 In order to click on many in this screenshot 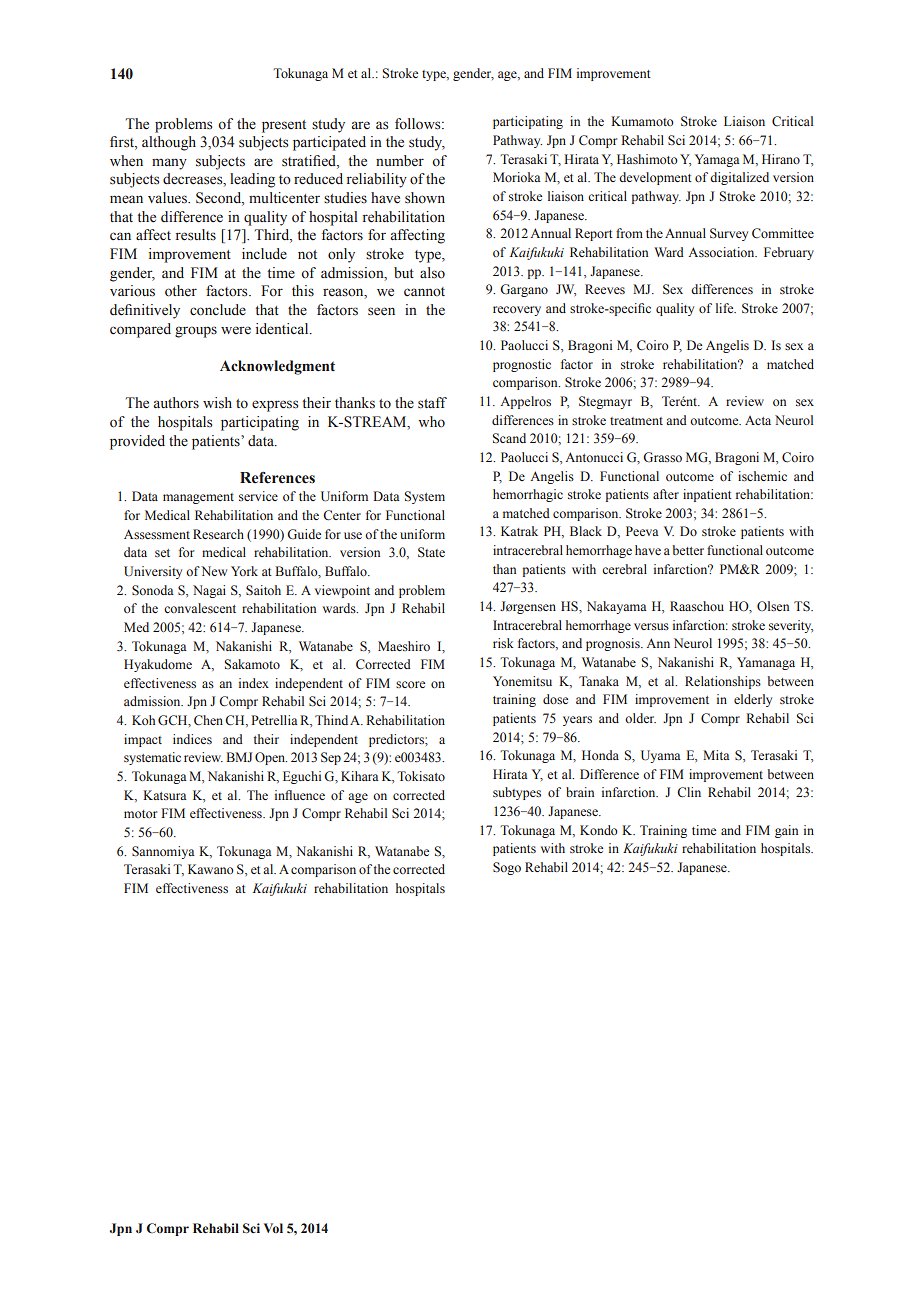, I will do `click(169, 164)`.
